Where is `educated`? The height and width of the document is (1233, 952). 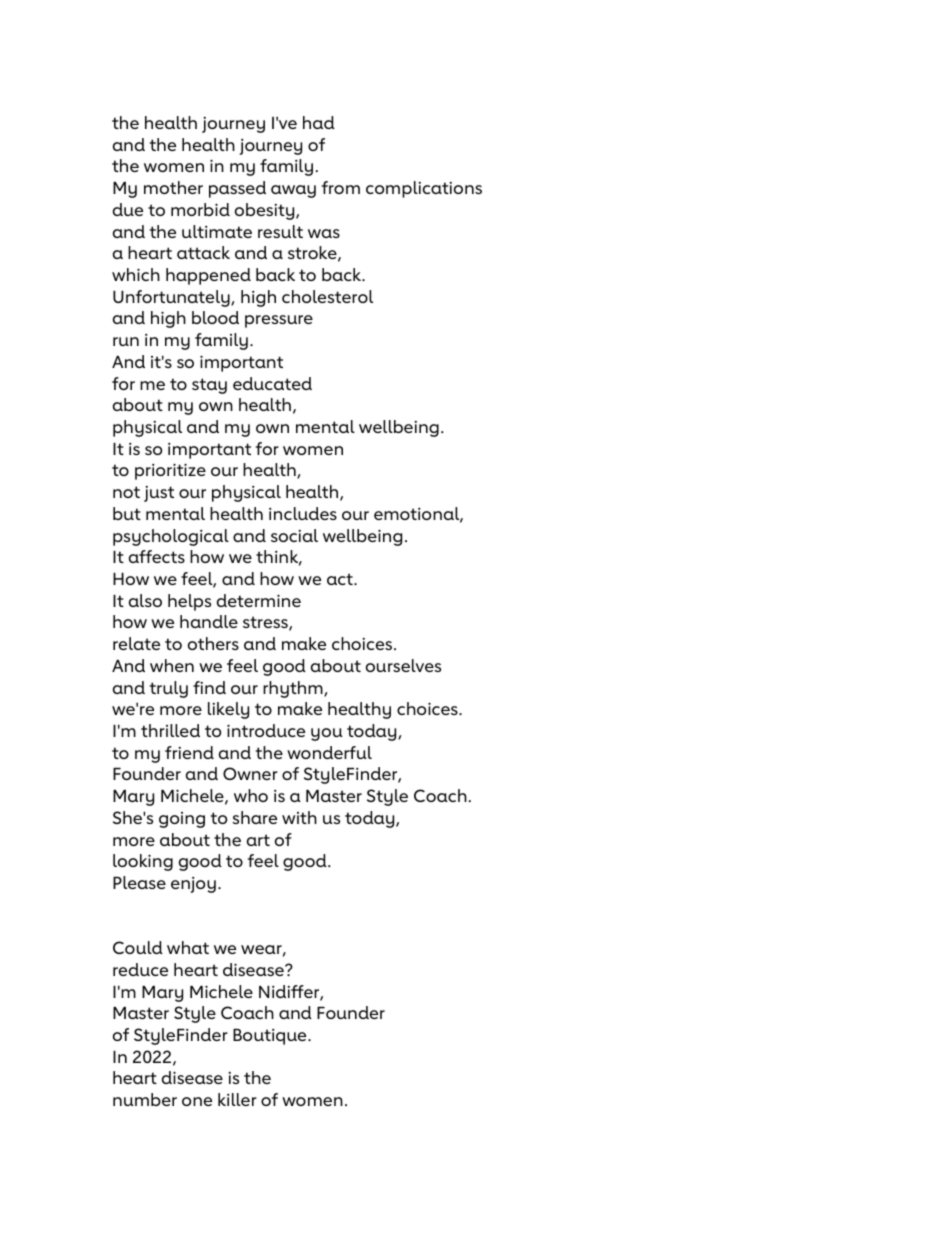
educated is located at coordinates (272, 383).
